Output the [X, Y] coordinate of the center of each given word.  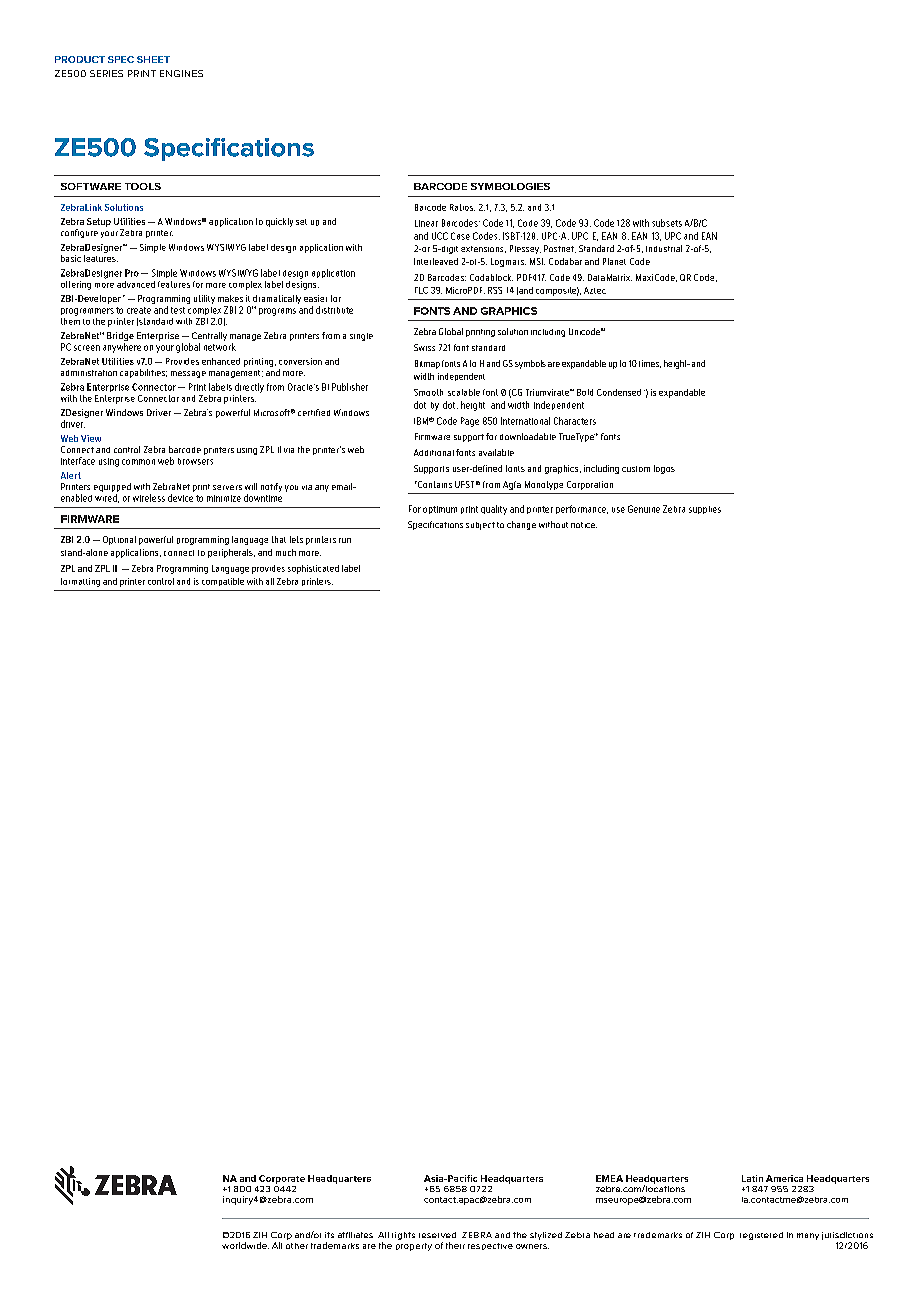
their [455, 1245]
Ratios [462, 207]
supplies [705, 510]
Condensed [619, 392]
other [297, 1246]
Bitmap [427, 364]
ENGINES [181, 73]
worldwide [245, 1245]
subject [480, 526]
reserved [437, 1235]
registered [761, 1236]
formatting [80, 582]
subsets [667, 223]
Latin [752, 1178]
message [188, 374]
